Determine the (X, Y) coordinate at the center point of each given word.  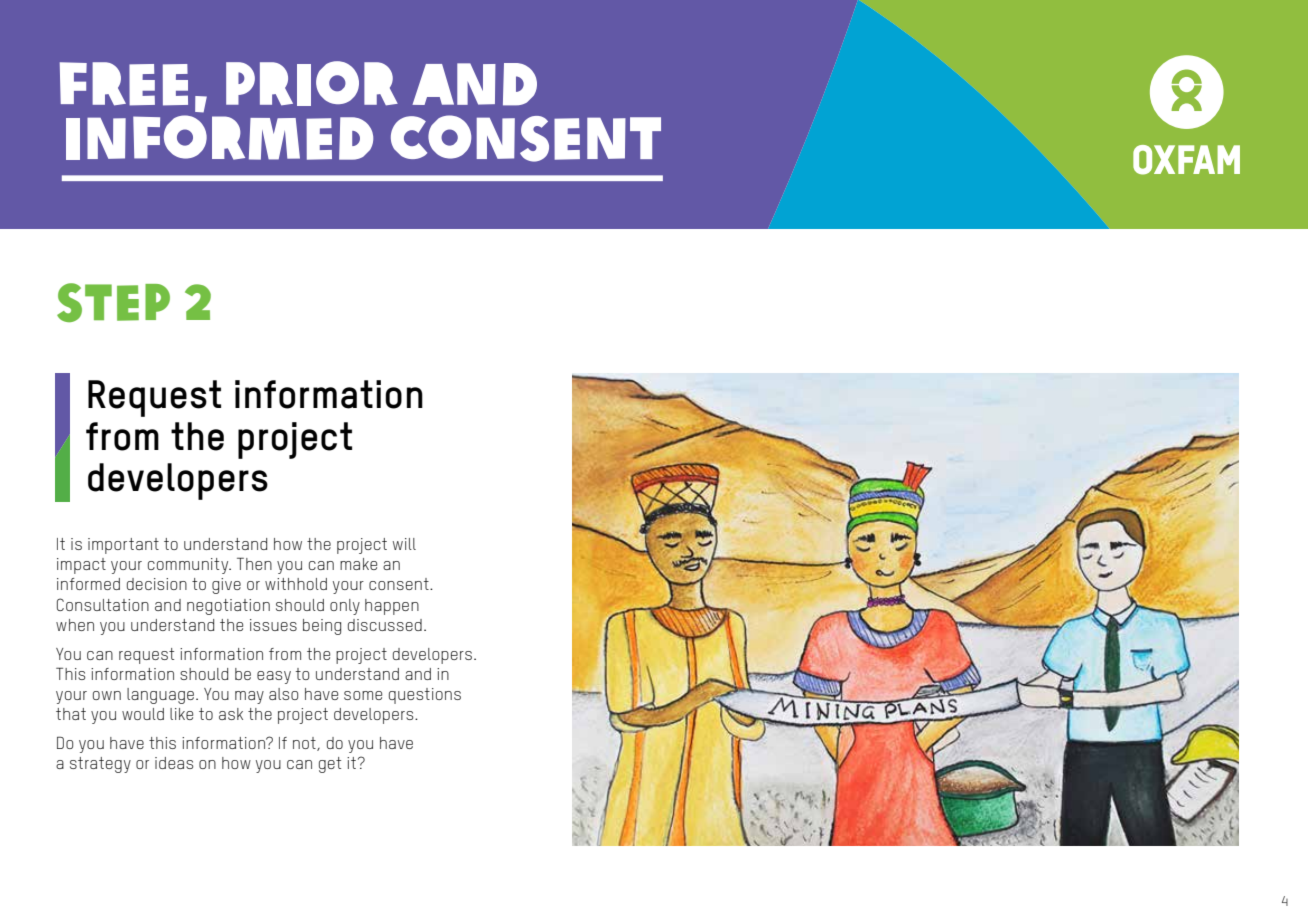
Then (254, 563)
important (123, 546)
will (404, 544)
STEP (113, 302)
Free (124, 84)
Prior (312, 83)
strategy (100, 765)
